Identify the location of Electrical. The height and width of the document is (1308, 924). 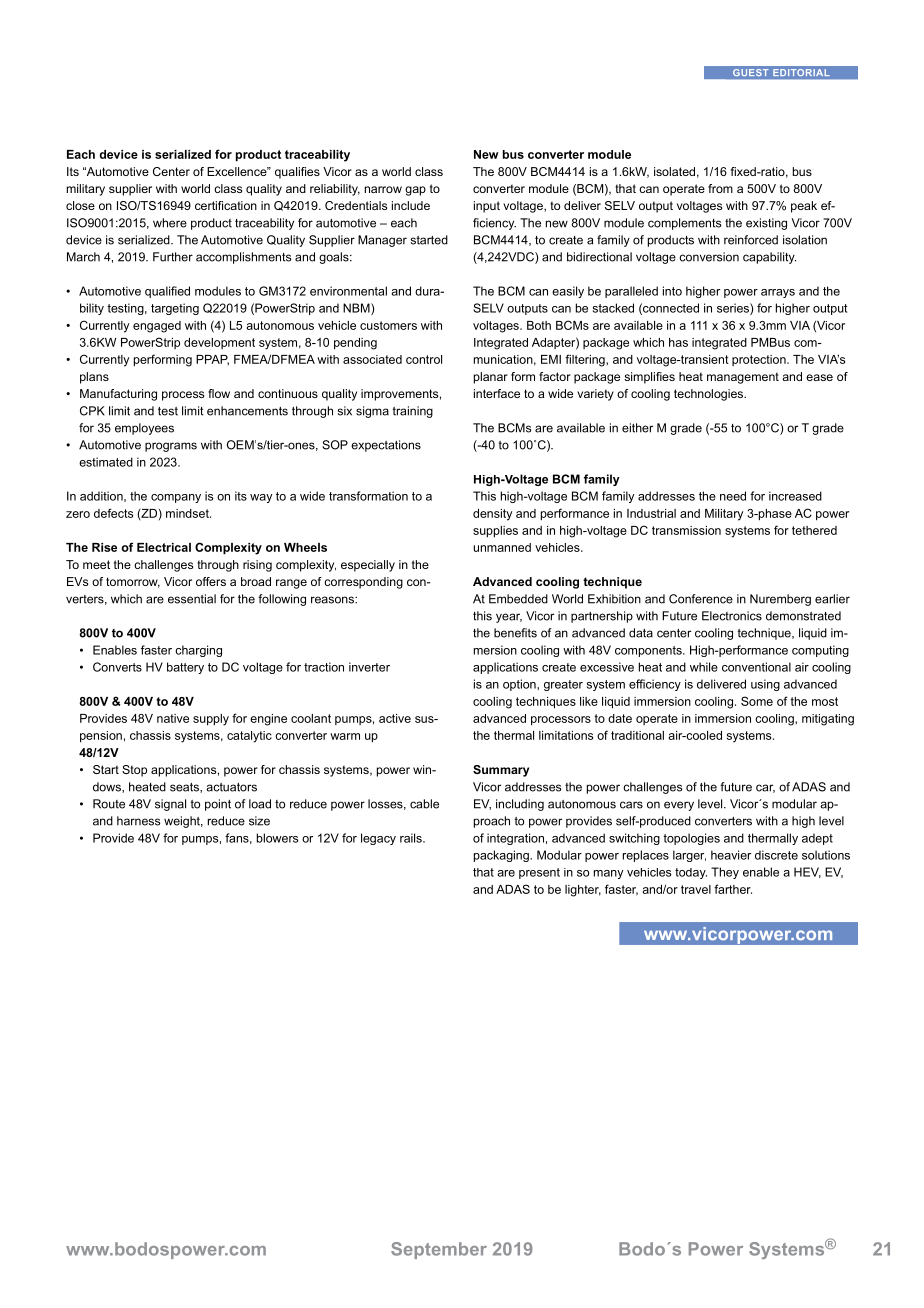
(164, 547).
